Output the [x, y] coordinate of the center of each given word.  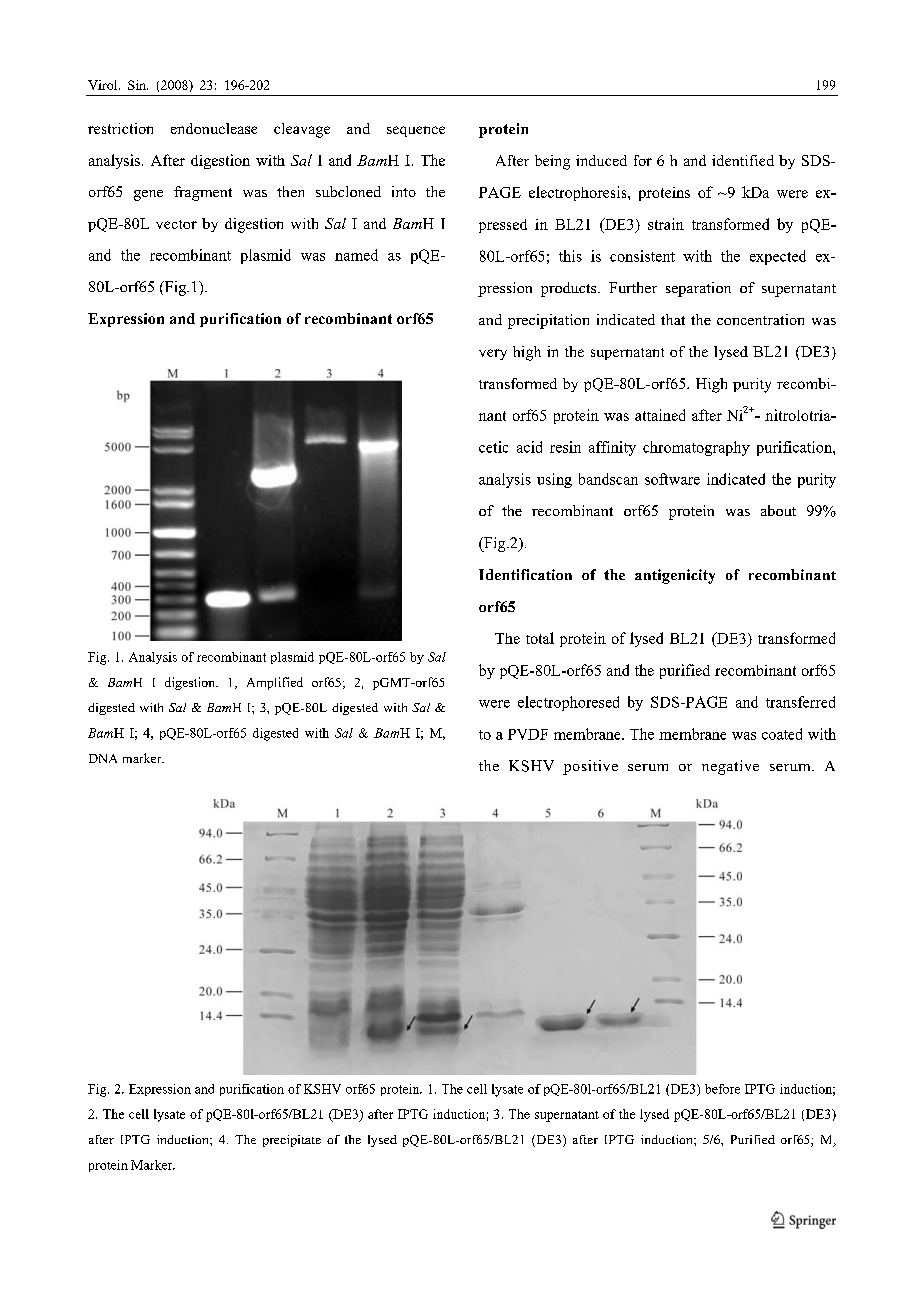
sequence [416, 131]
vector [176, 224]
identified [743, 160]
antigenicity [675, 576]
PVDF [528, 734]
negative [730, 767]
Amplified [275, 683]
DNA [103, 758]
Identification [525, 574]
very [493, 354]
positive [590, 767]
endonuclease [214, 128]
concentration [760, 319]
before [722, 1089]
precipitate [292, 1141]
